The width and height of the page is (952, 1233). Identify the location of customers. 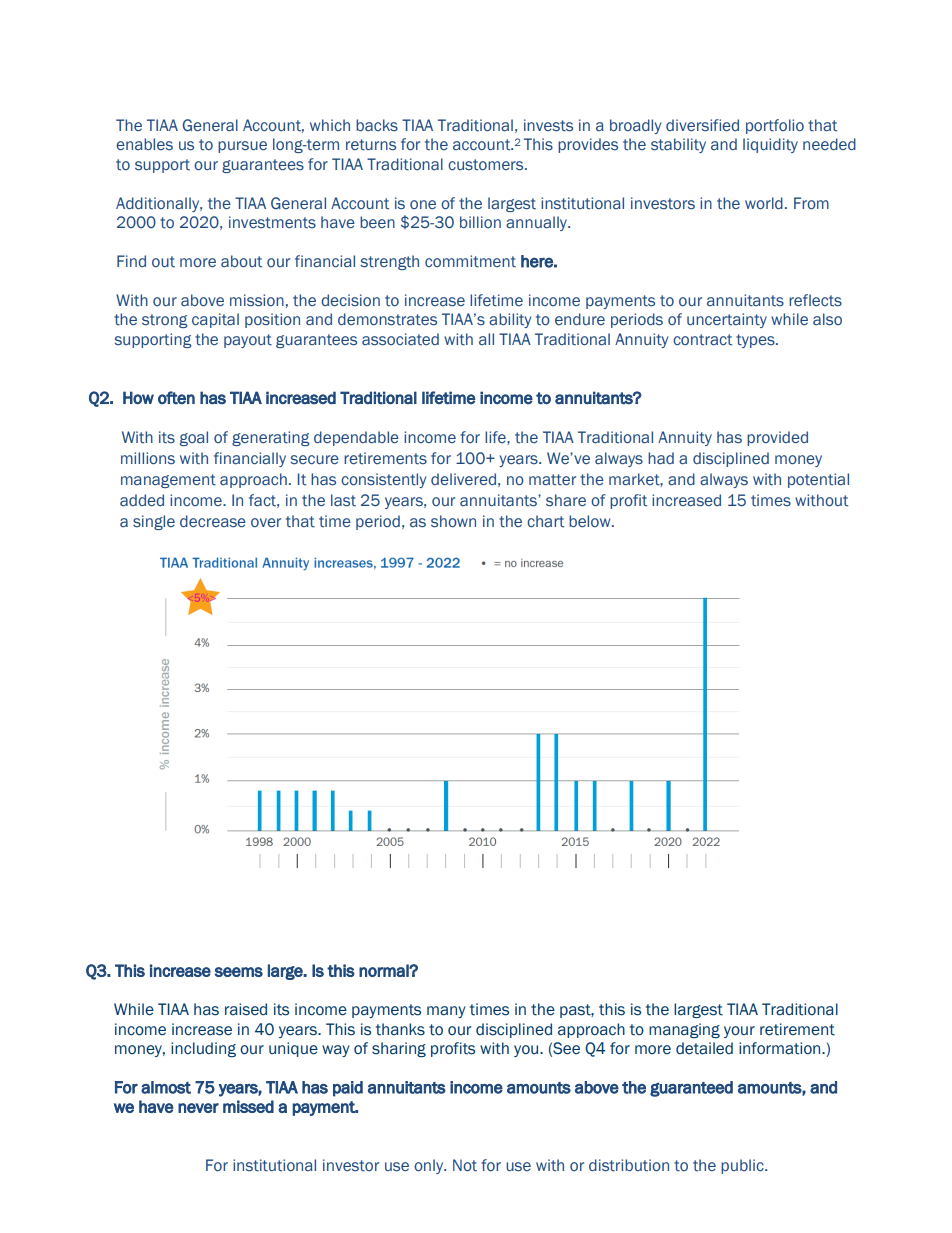
(487, 165).
